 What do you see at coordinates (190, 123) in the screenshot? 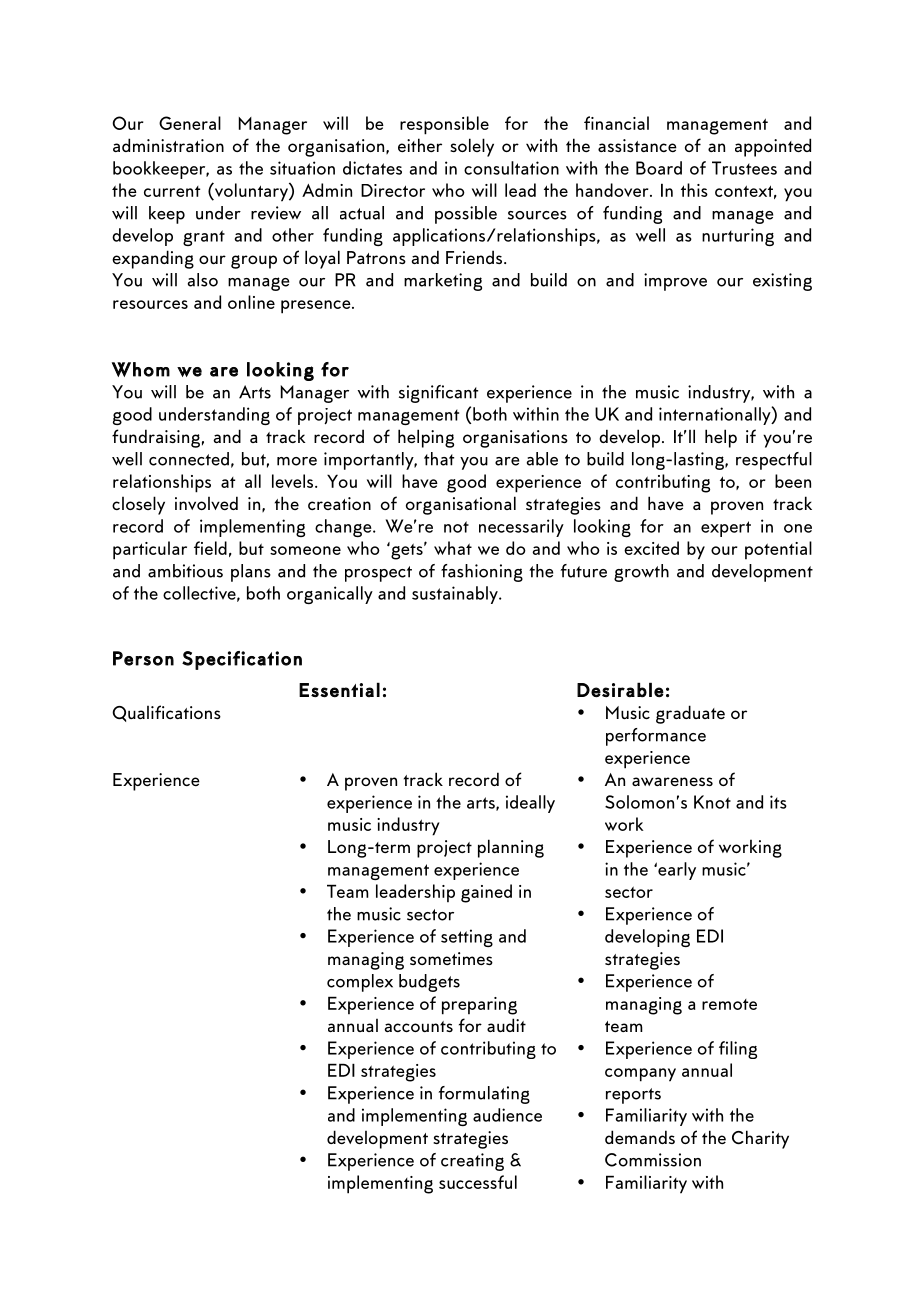
I see `General` at bounding box center [190, 123].
